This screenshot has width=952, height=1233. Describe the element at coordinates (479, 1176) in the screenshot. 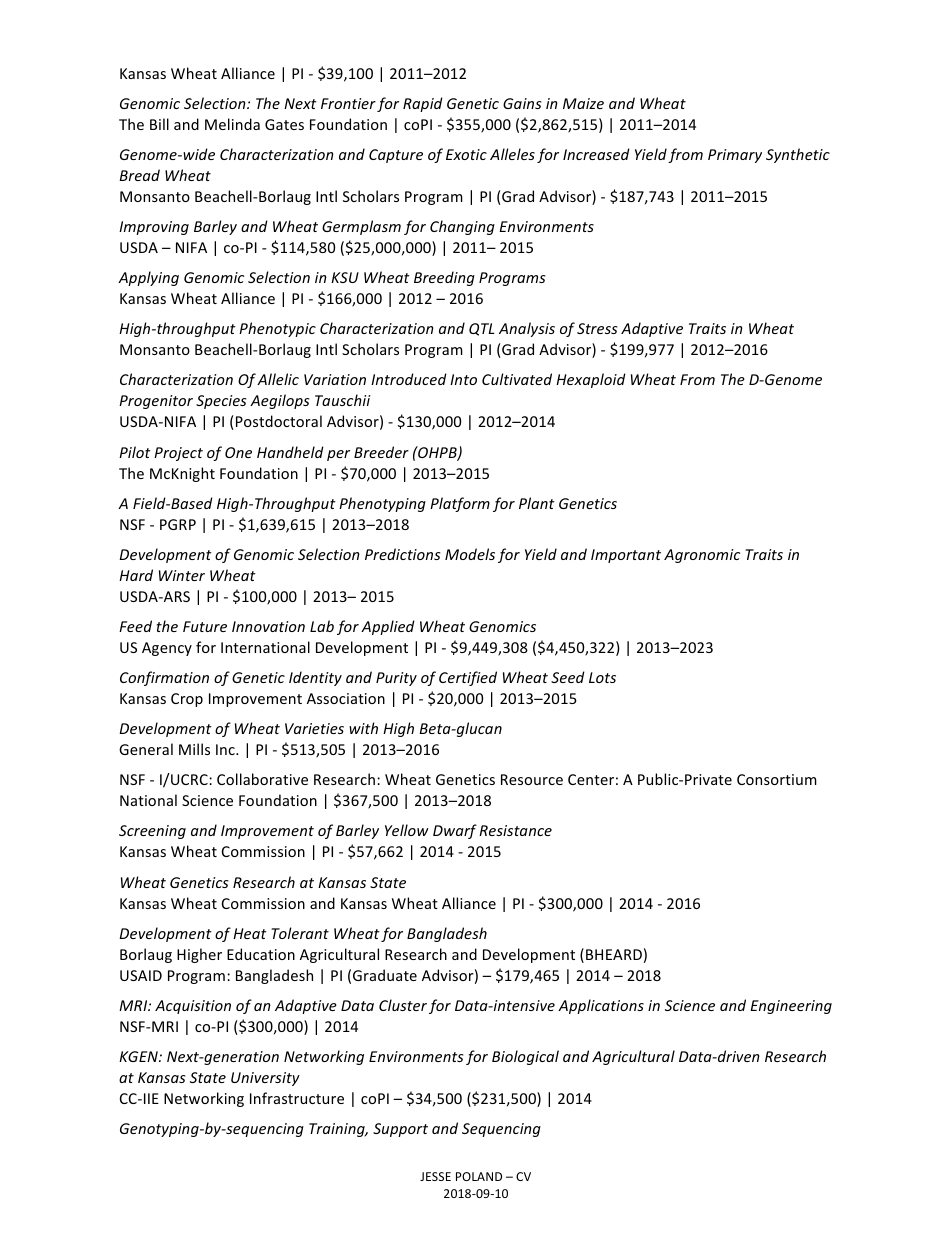

I see `POLAND` at that location.
